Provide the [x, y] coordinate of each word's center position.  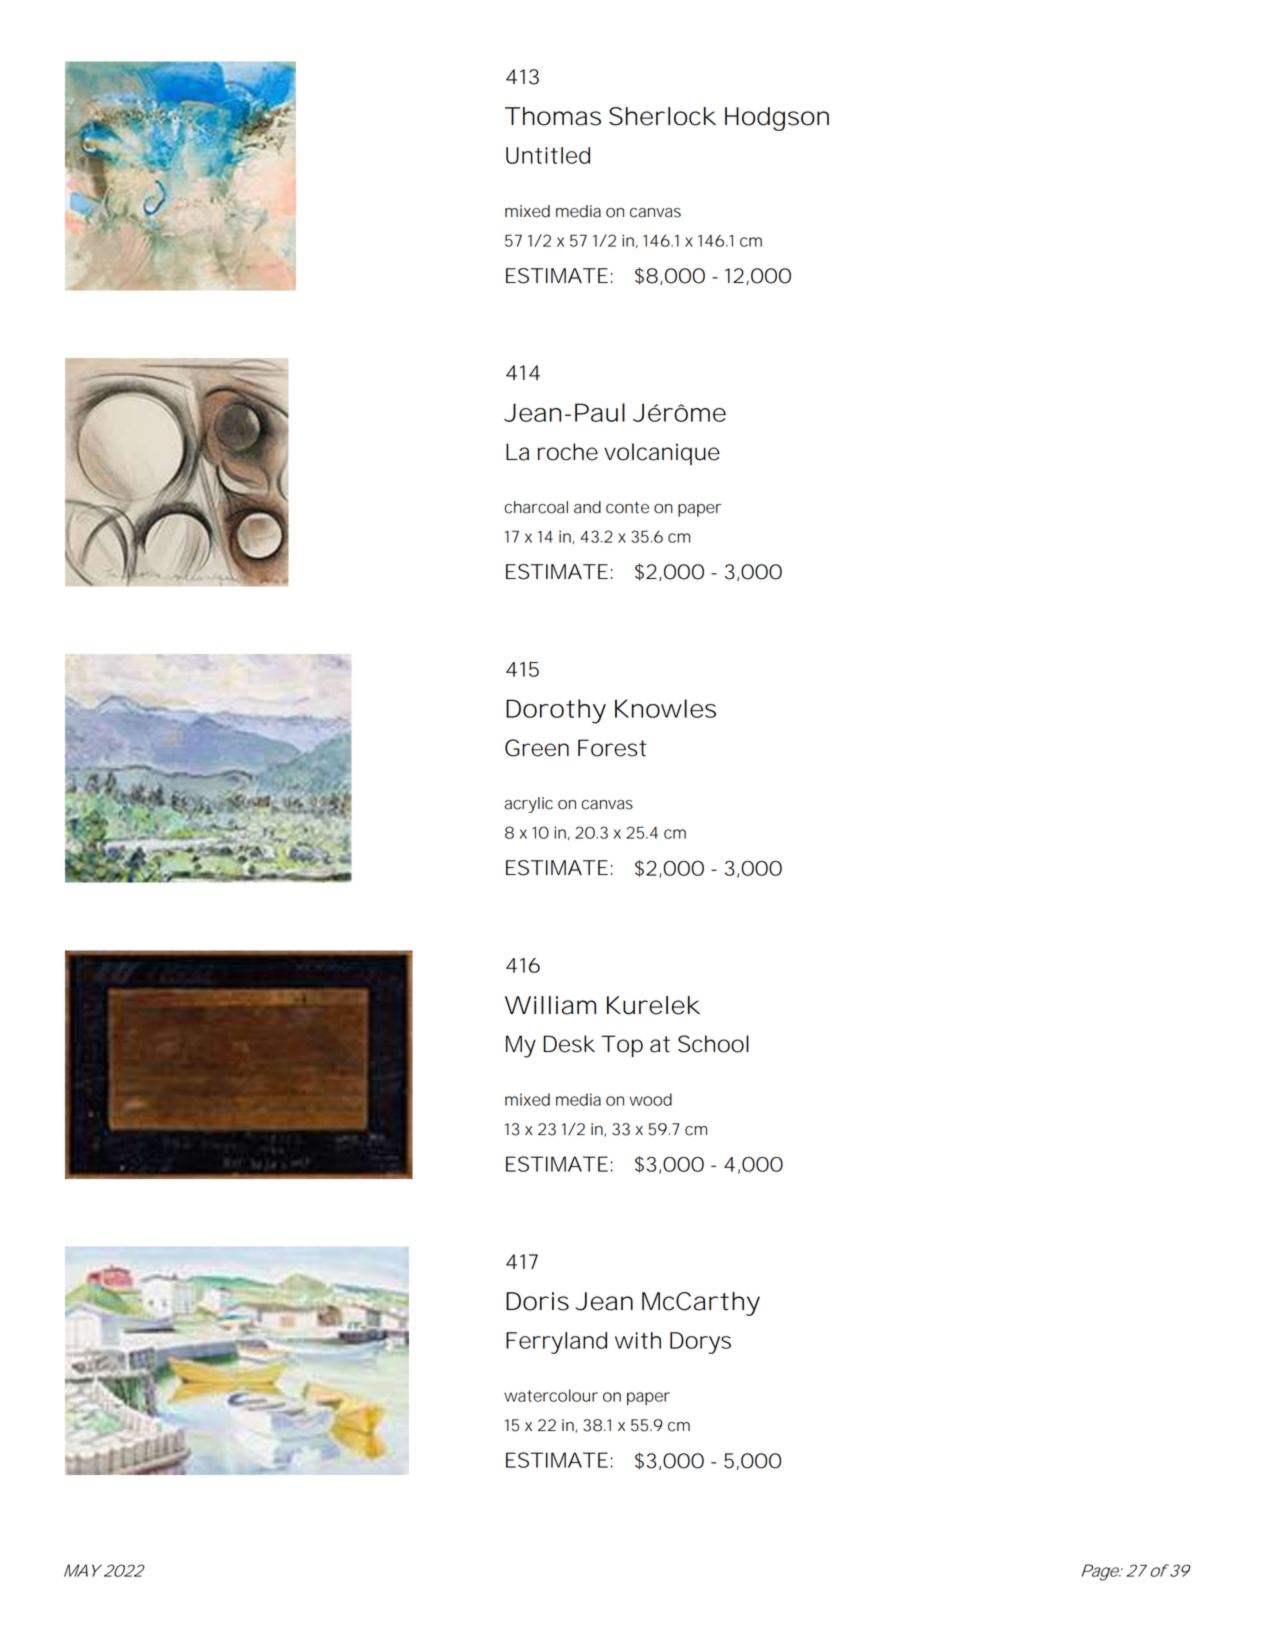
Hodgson [777, 119]
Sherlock [662, 116]
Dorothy [556, 711]
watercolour [551, 1395]
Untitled [548, 155]
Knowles [665, 708]
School [713, 1044]
